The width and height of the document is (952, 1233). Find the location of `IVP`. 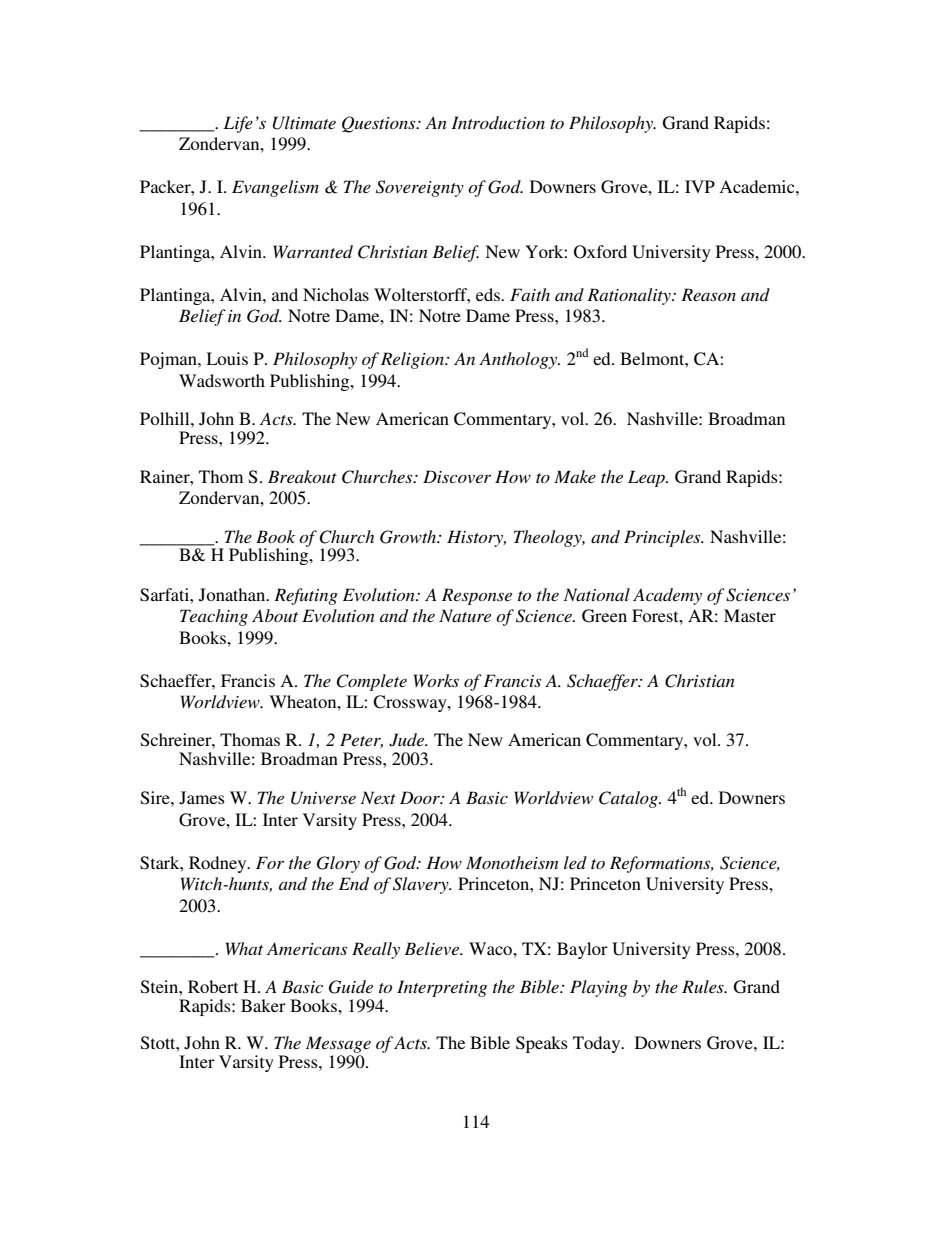

IVP is located at coordinates (700, 186).
